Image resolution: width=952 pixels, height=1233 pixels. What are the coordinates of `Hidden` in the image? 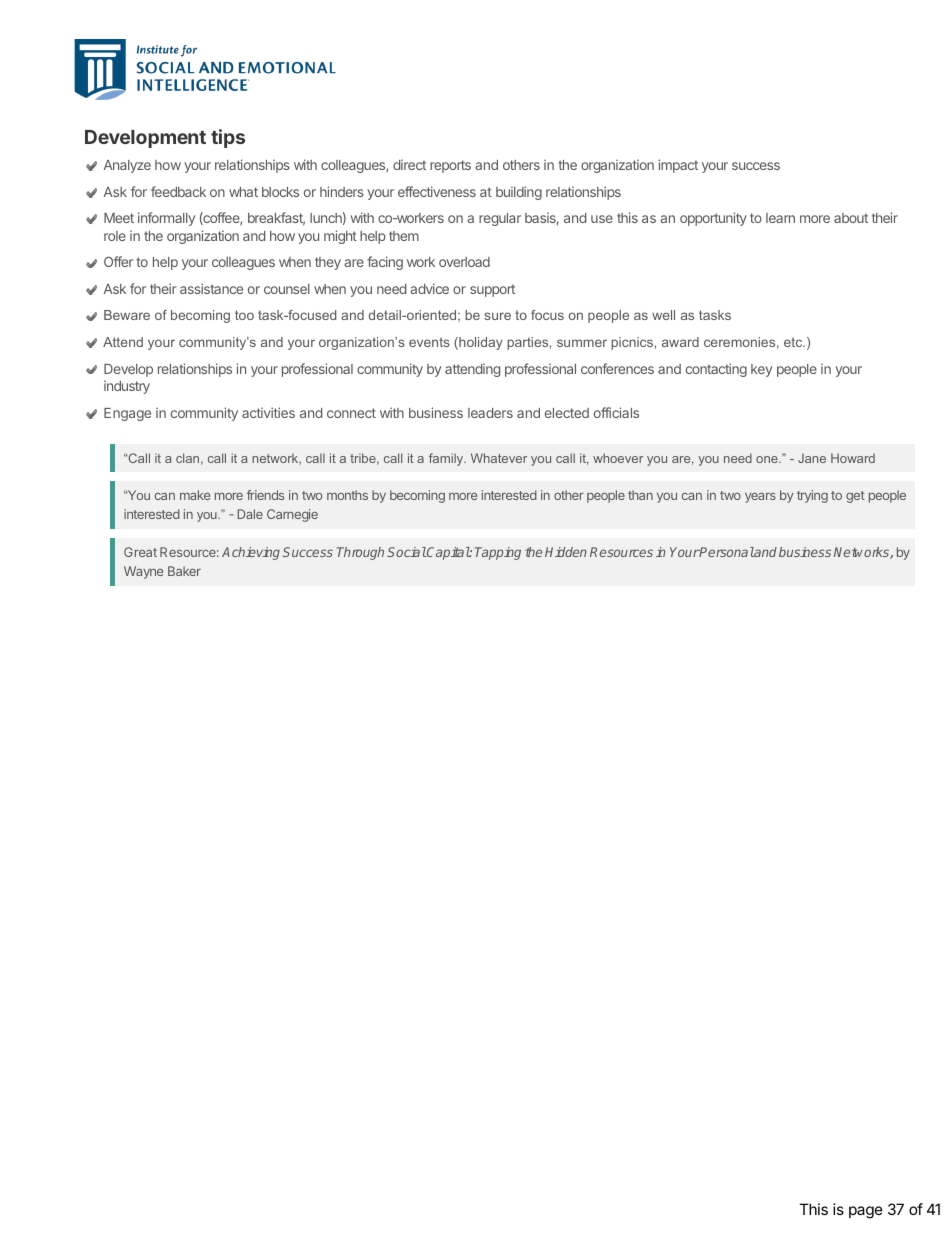 It's located at (566, 552).
